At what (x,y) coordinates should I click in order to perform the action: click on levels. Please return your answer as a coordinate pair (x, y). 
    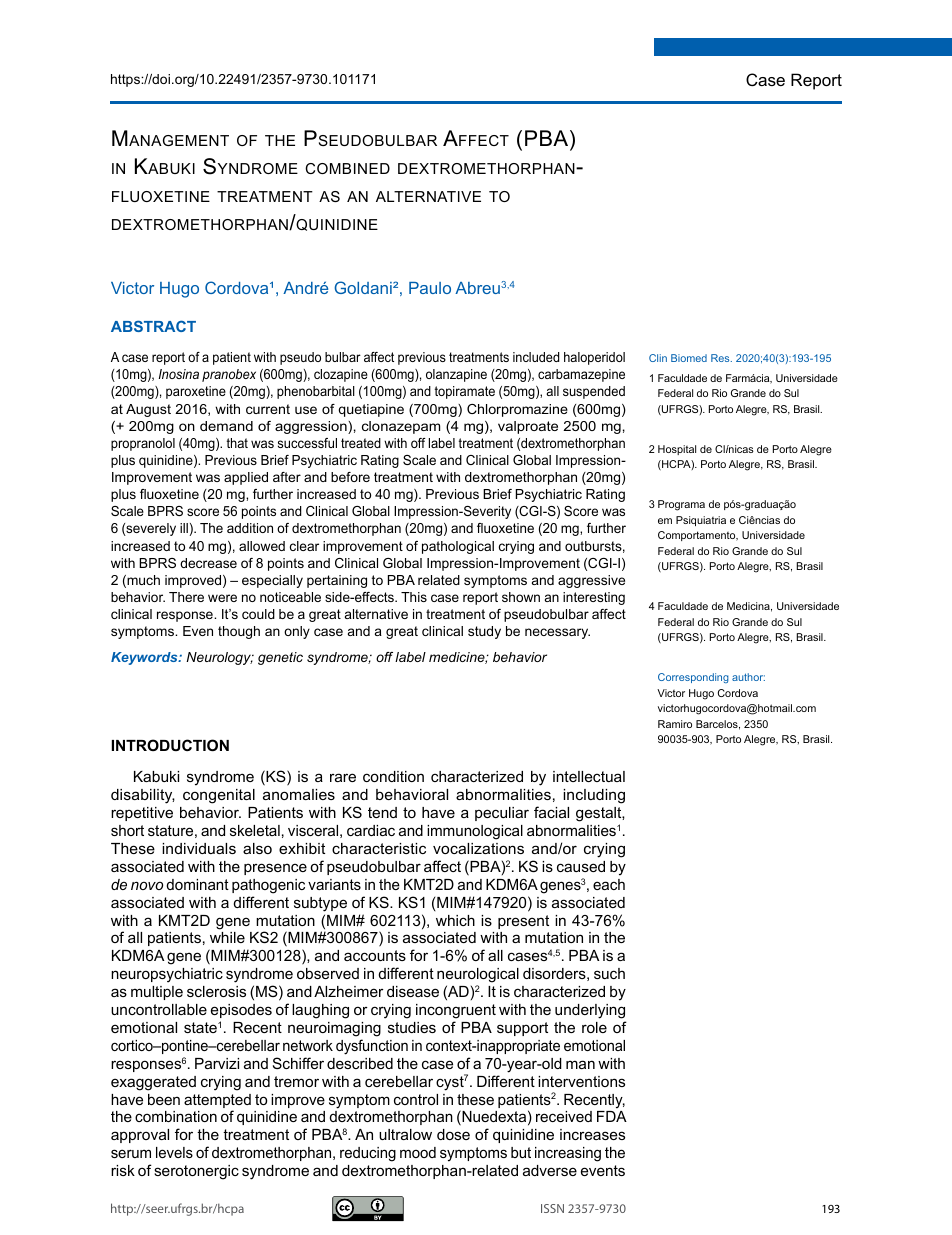
    Looking at the image, I should click on (174, 1152).
